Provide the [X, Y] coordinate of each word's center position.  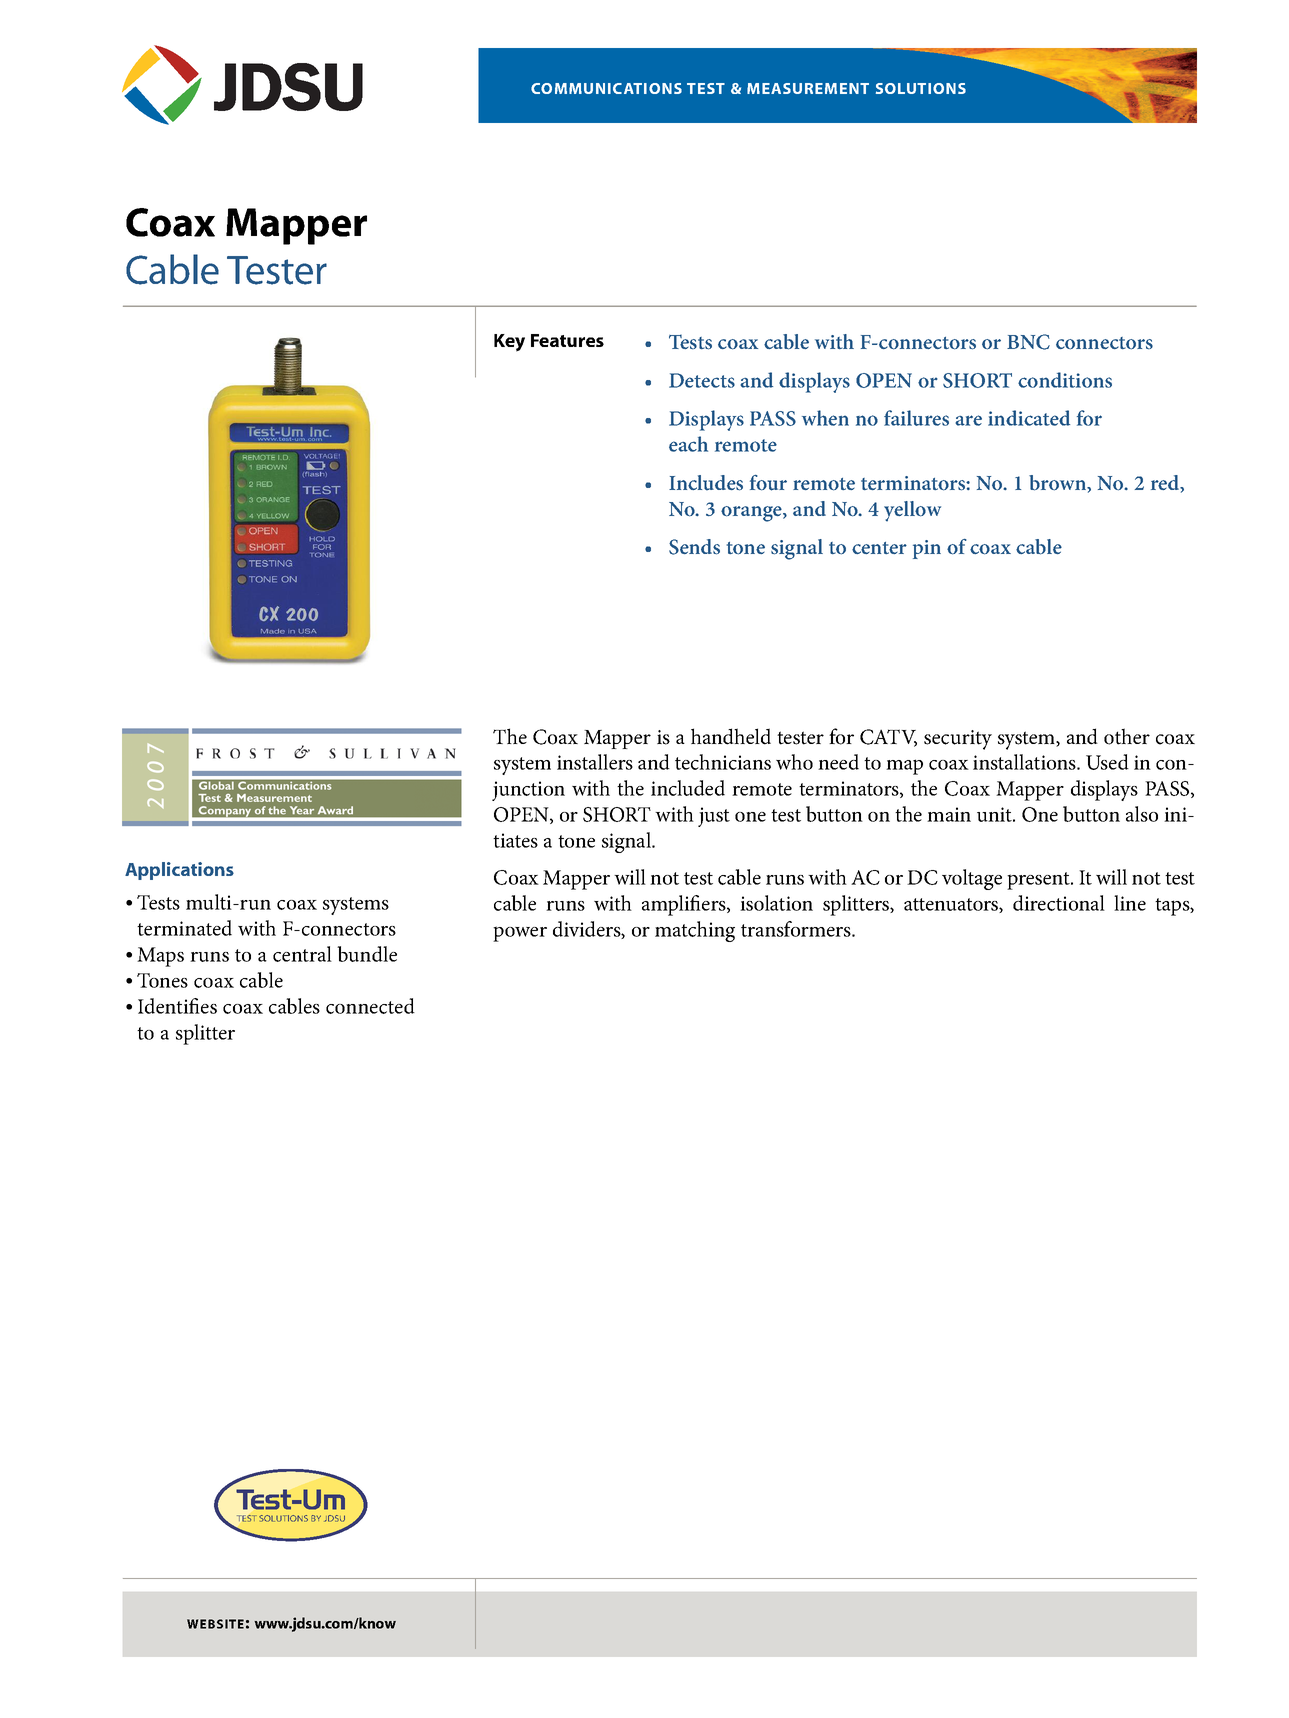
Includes [706, 483]
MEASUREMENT [808, 88]
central [302, 954]
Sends [694, 547]
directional [1059, 903]
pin [927, 549]
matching [695, 931]
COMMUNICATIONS [606, 88]
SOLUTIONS [921, 88]
